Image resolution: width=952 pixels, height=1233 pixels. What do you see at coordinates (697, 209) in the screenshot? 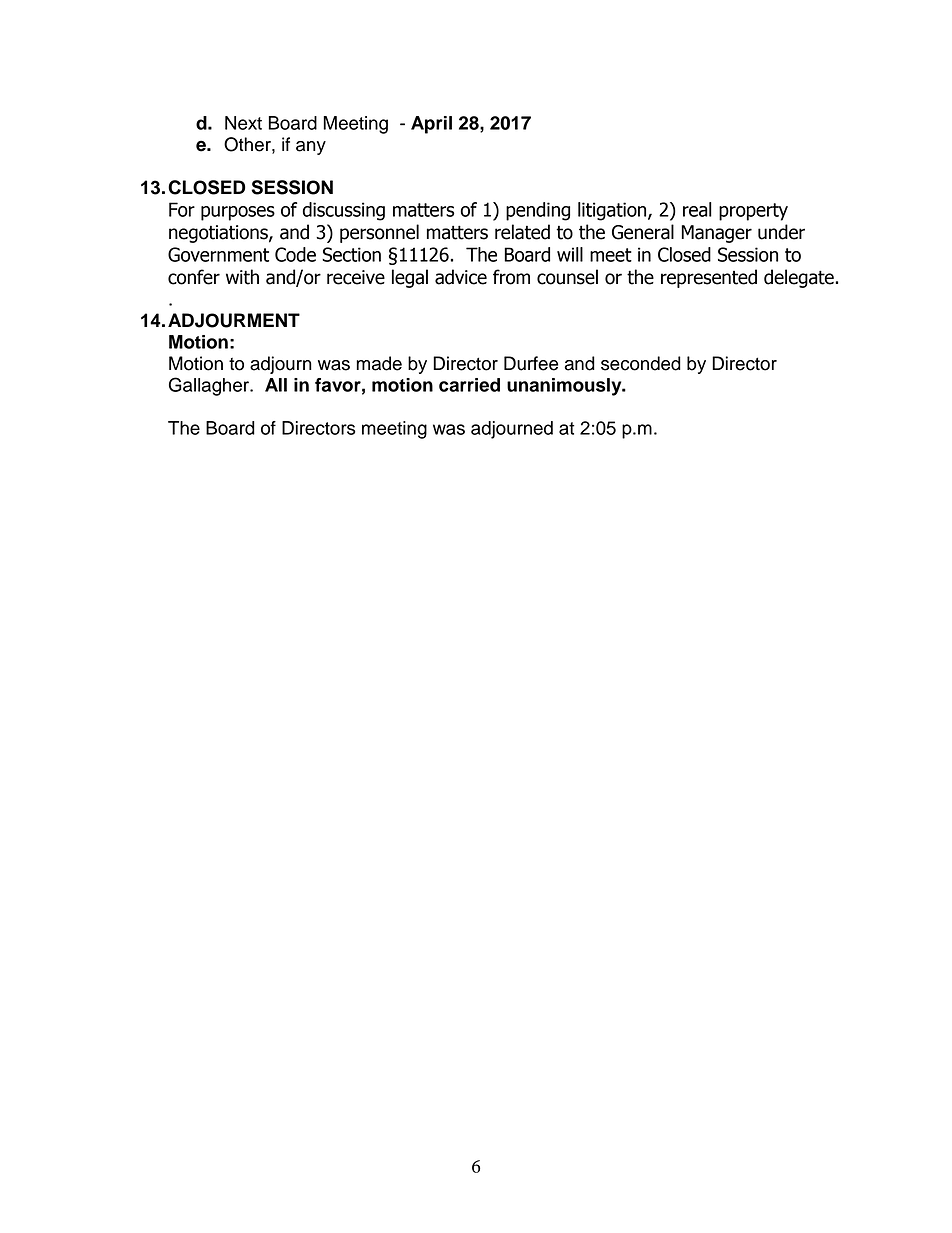
I see `real` at bounding box center [697, 209].
